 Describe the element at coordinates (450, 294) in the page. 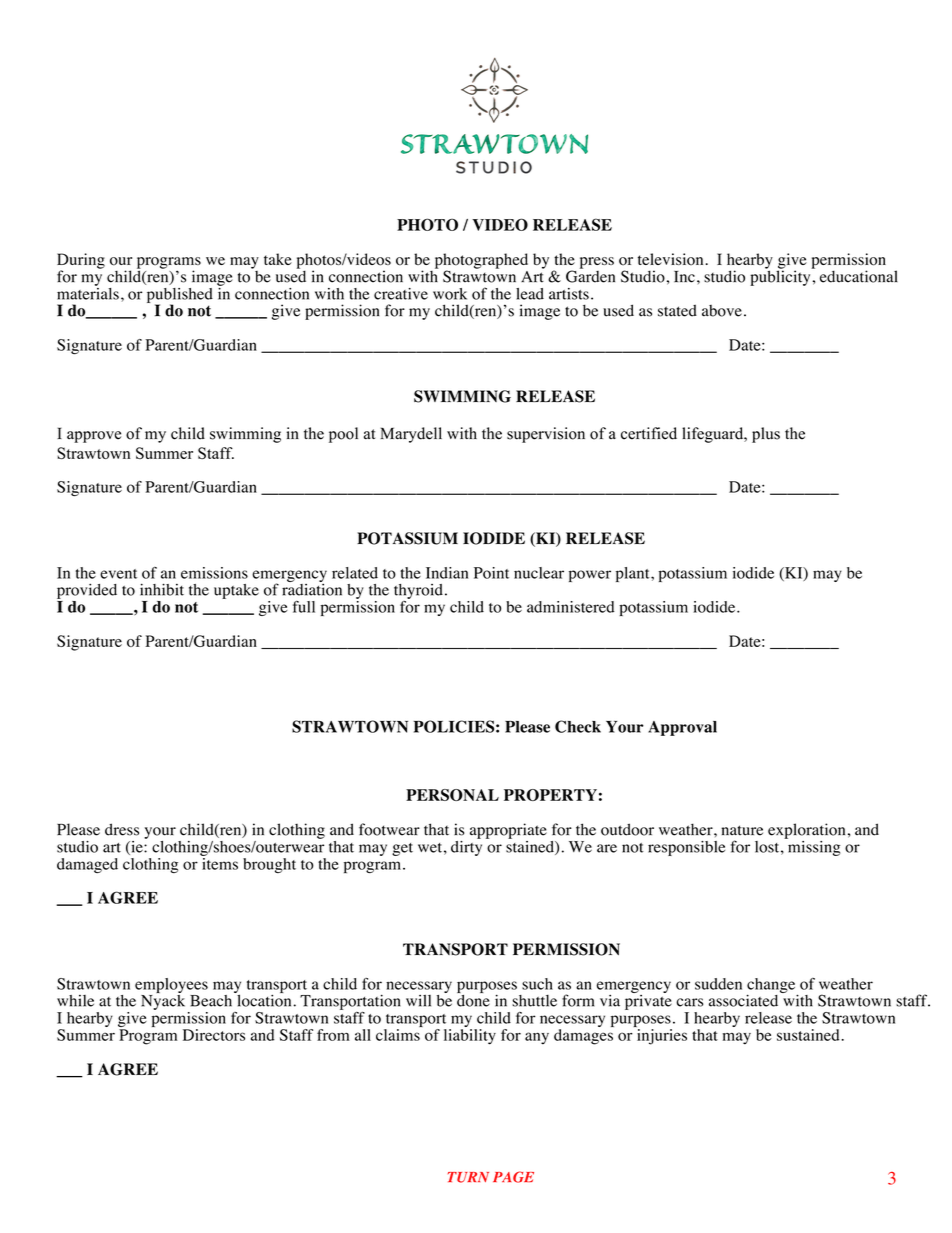

I see `work` at that location.
